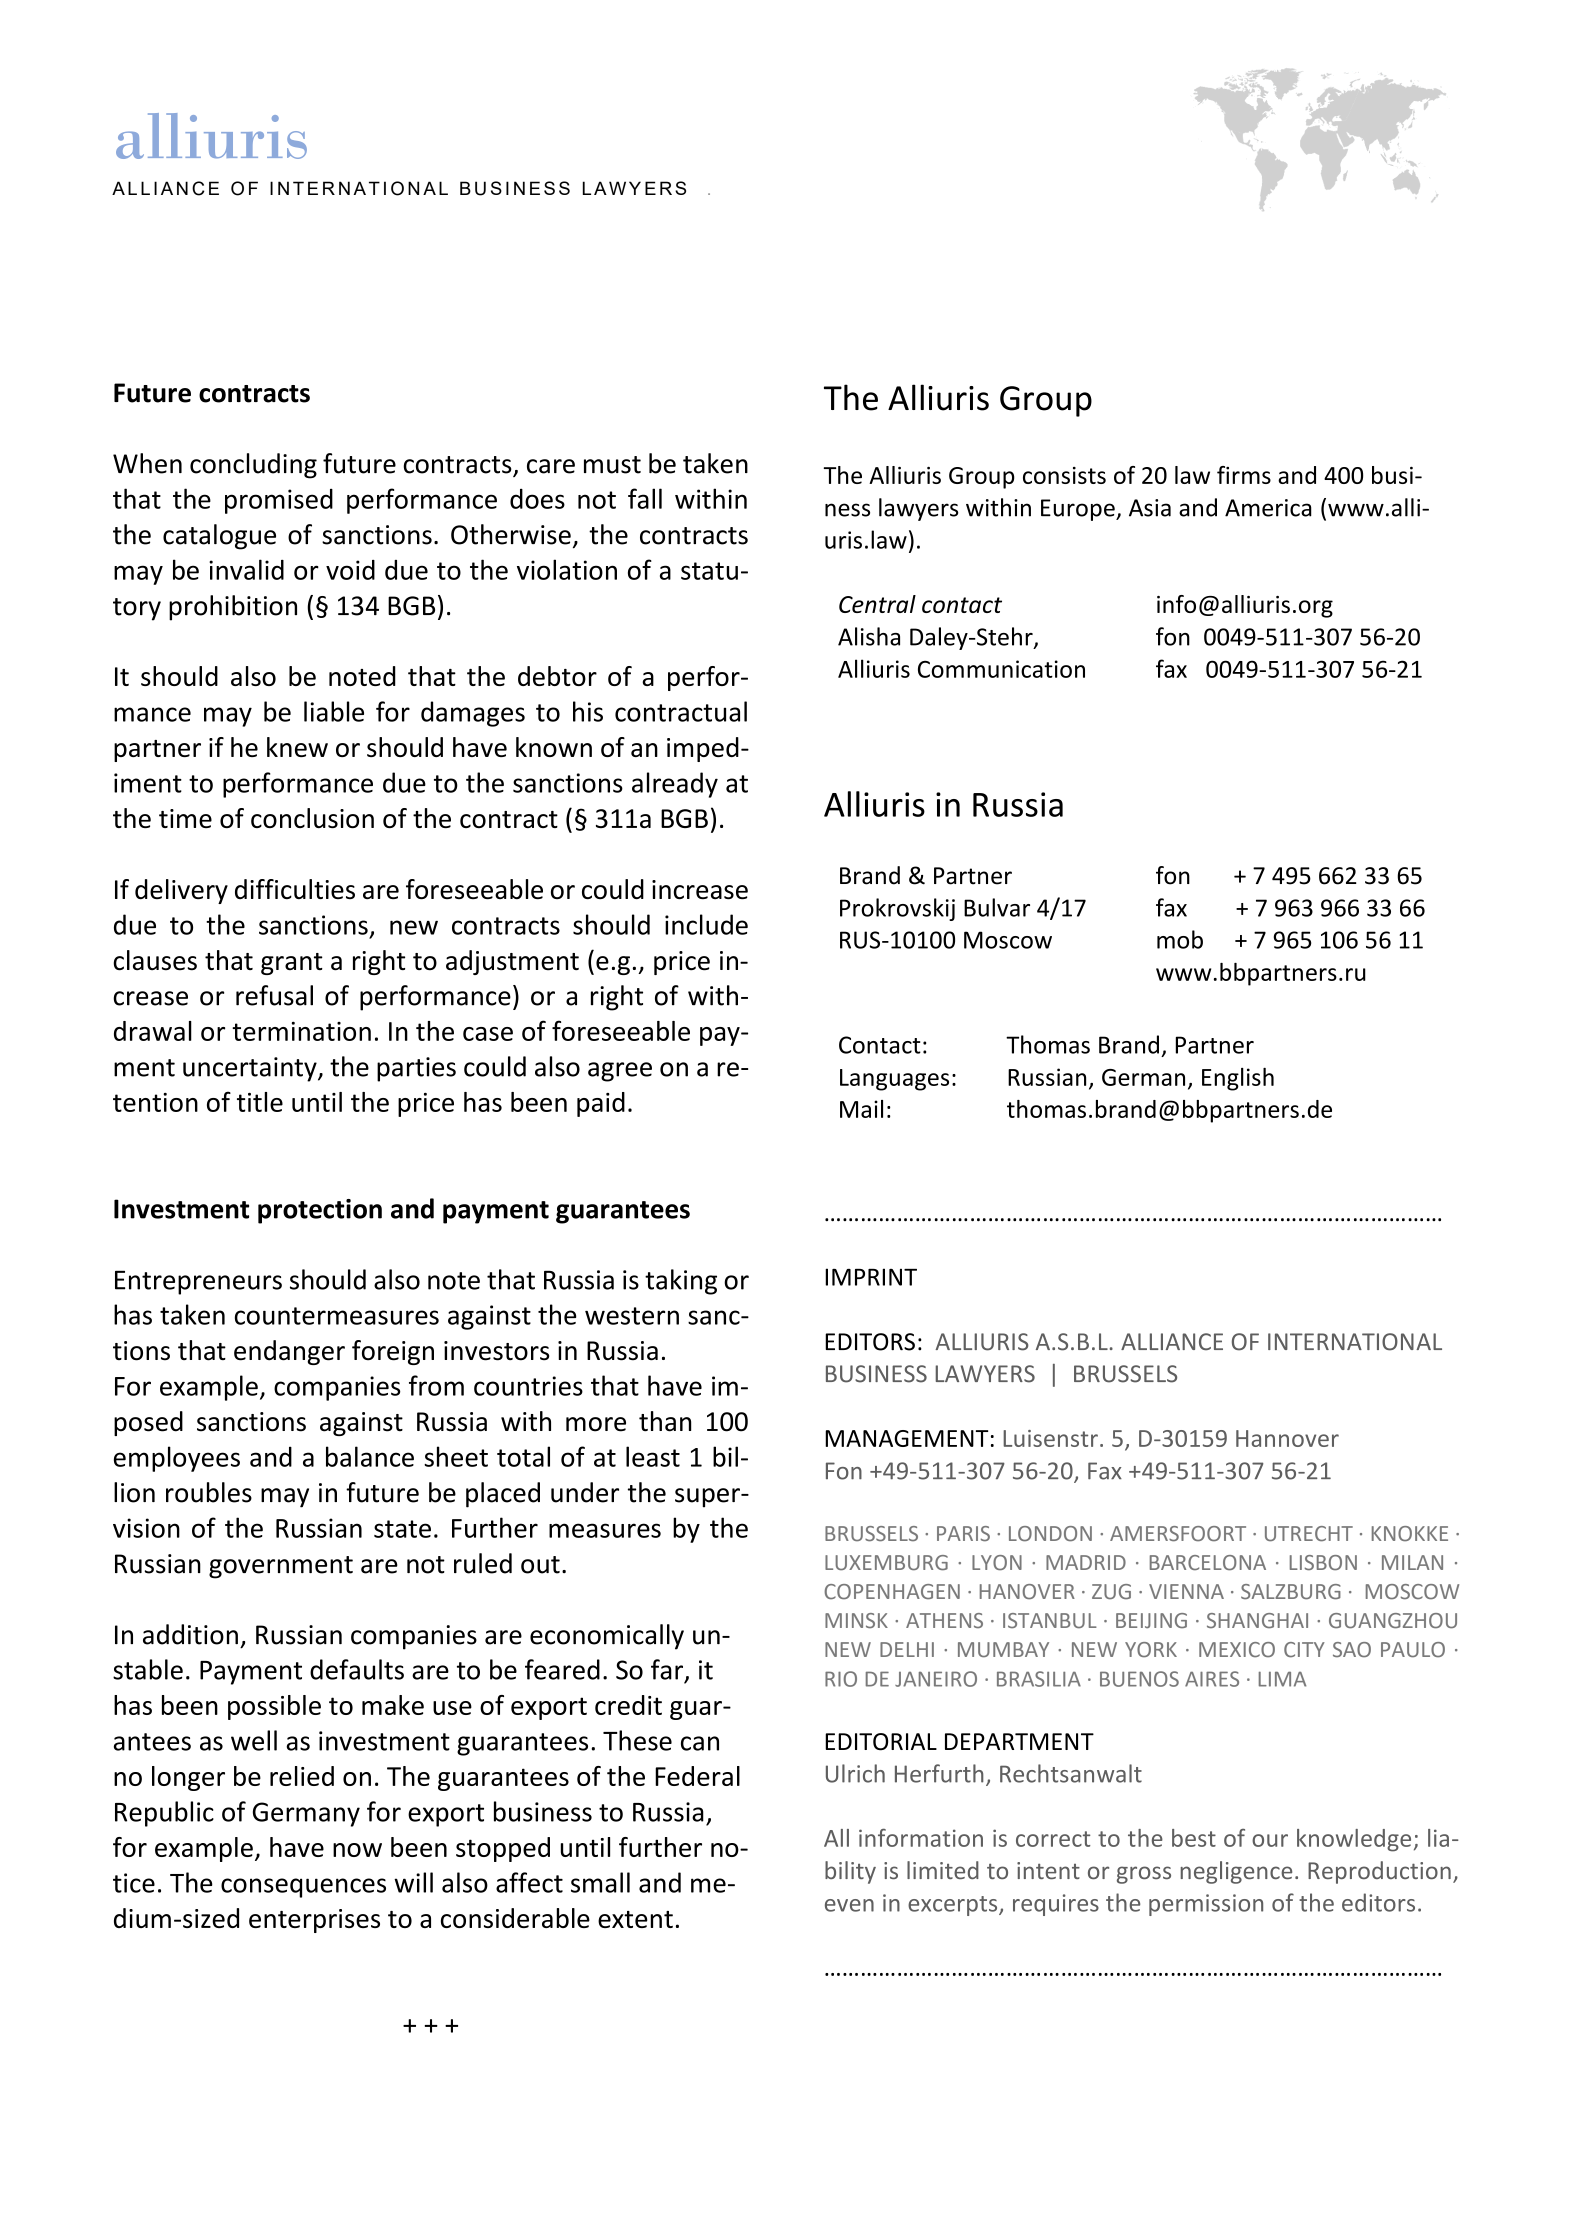 Image resolution: width=1572 pixels, height=2224 pixels. What do you see at coordinates (1287, 1438) in the document?
I see `Hannover` at bounding box center [1287, 1438].
